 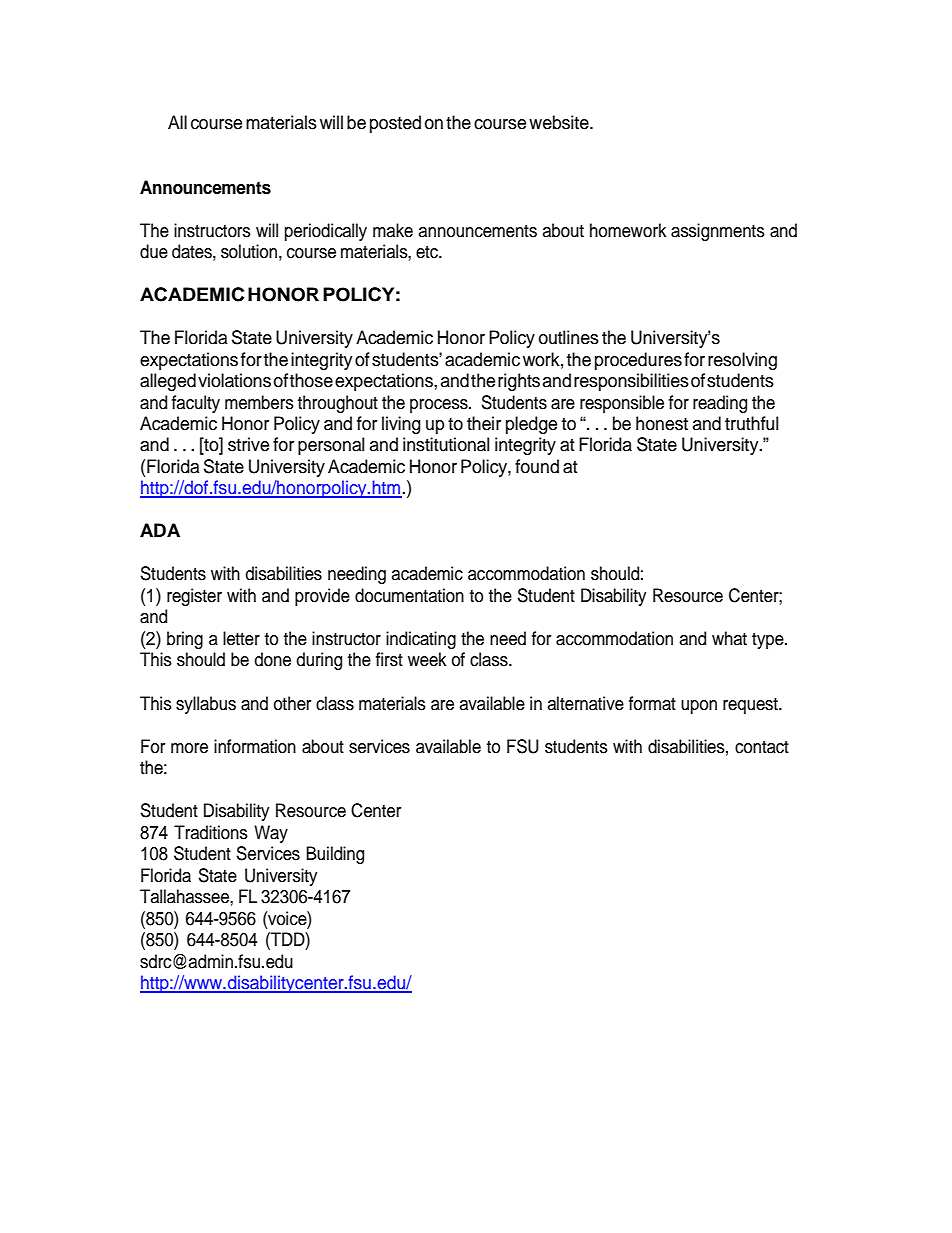 I want to click on website, so click(x=560, y=122).
